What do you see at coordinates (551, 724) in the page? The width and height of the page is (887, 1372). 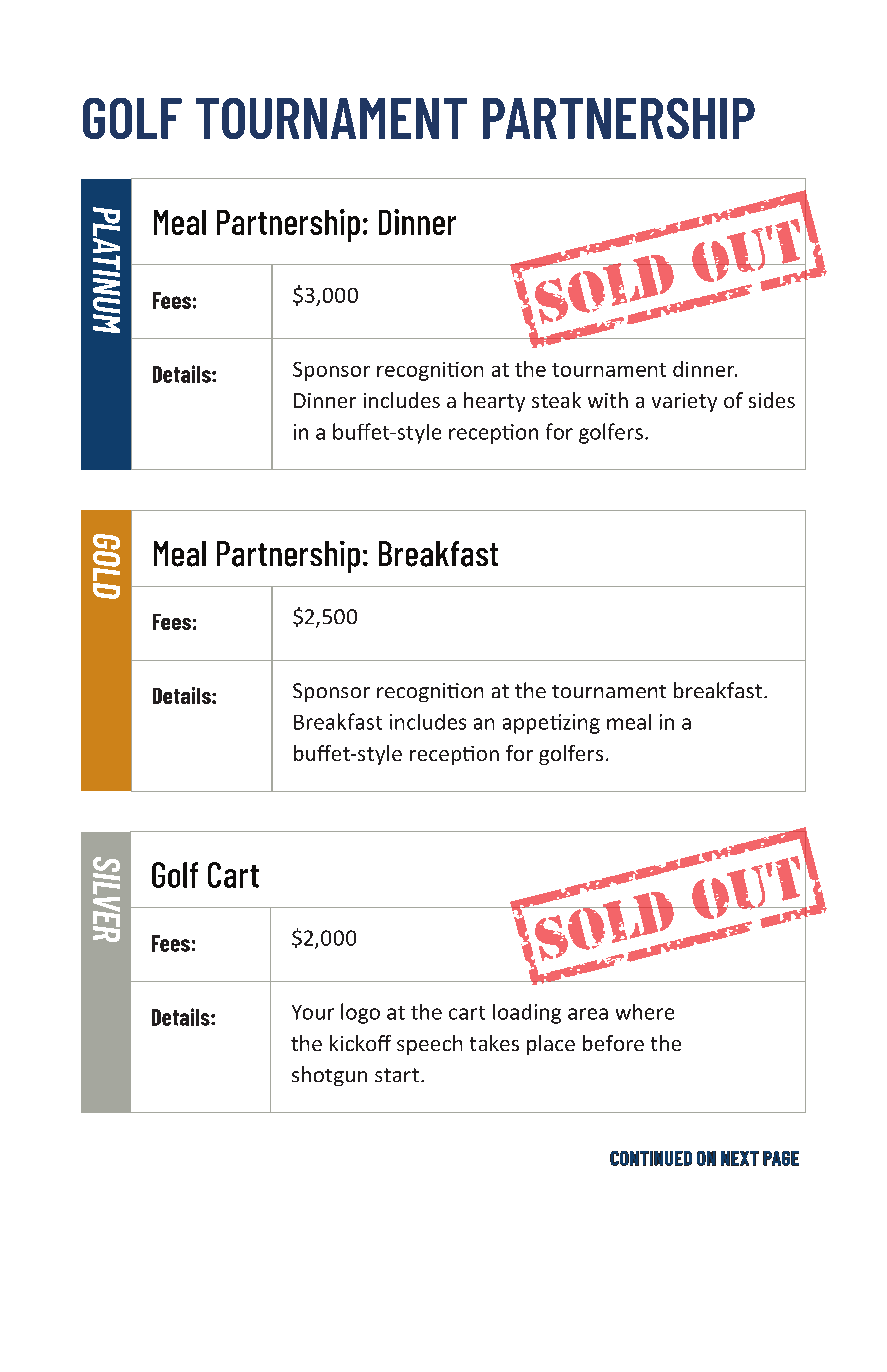 I see `appetizing` at bounding box center [551, 724].
